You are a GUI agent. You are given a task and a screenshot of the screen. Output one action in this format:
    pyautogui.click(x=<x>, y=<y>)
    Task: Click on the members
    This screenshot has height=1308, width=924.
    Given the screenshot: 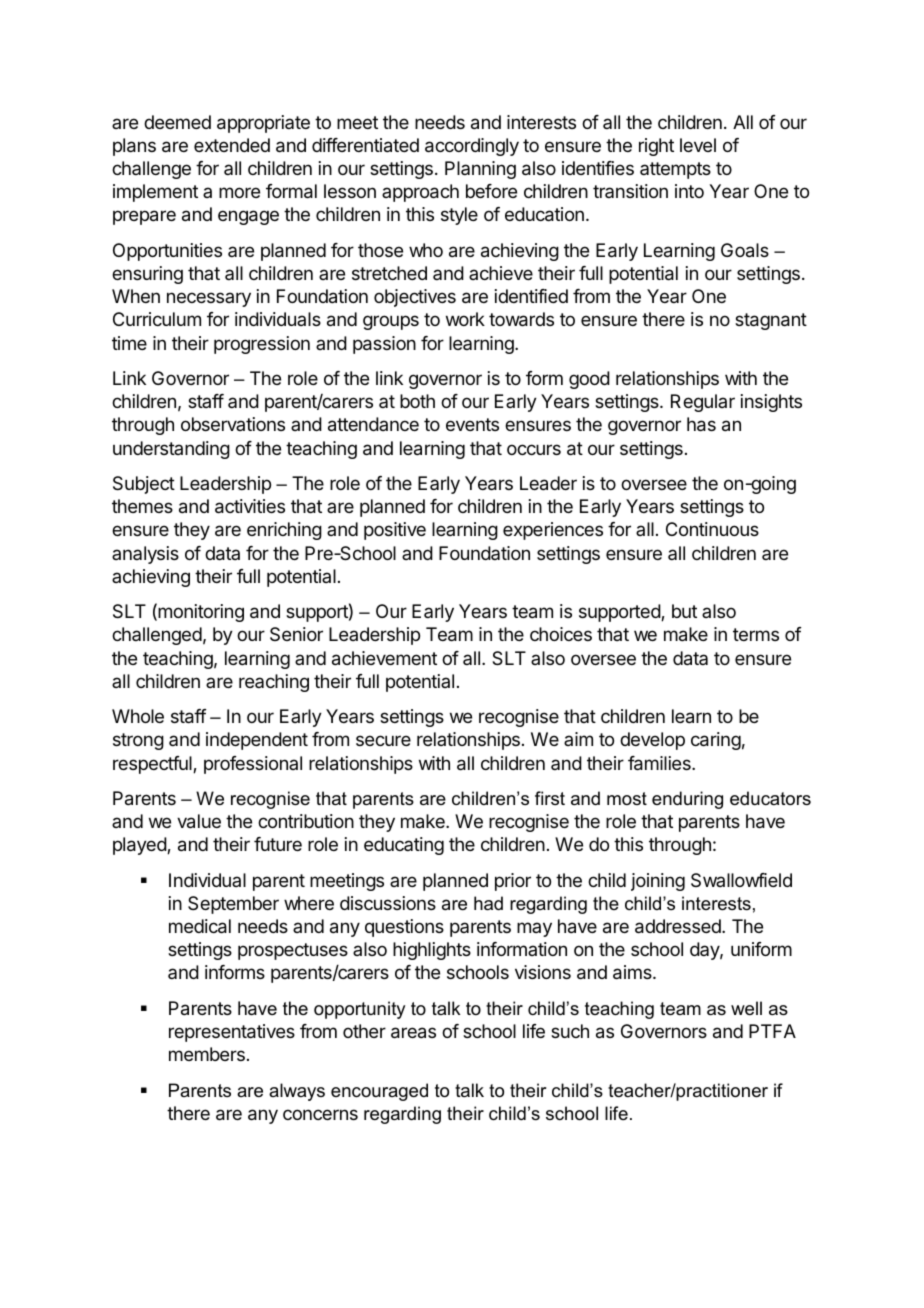 What is the action you would take?
    pyautogui.click(x=207, y=1054)
